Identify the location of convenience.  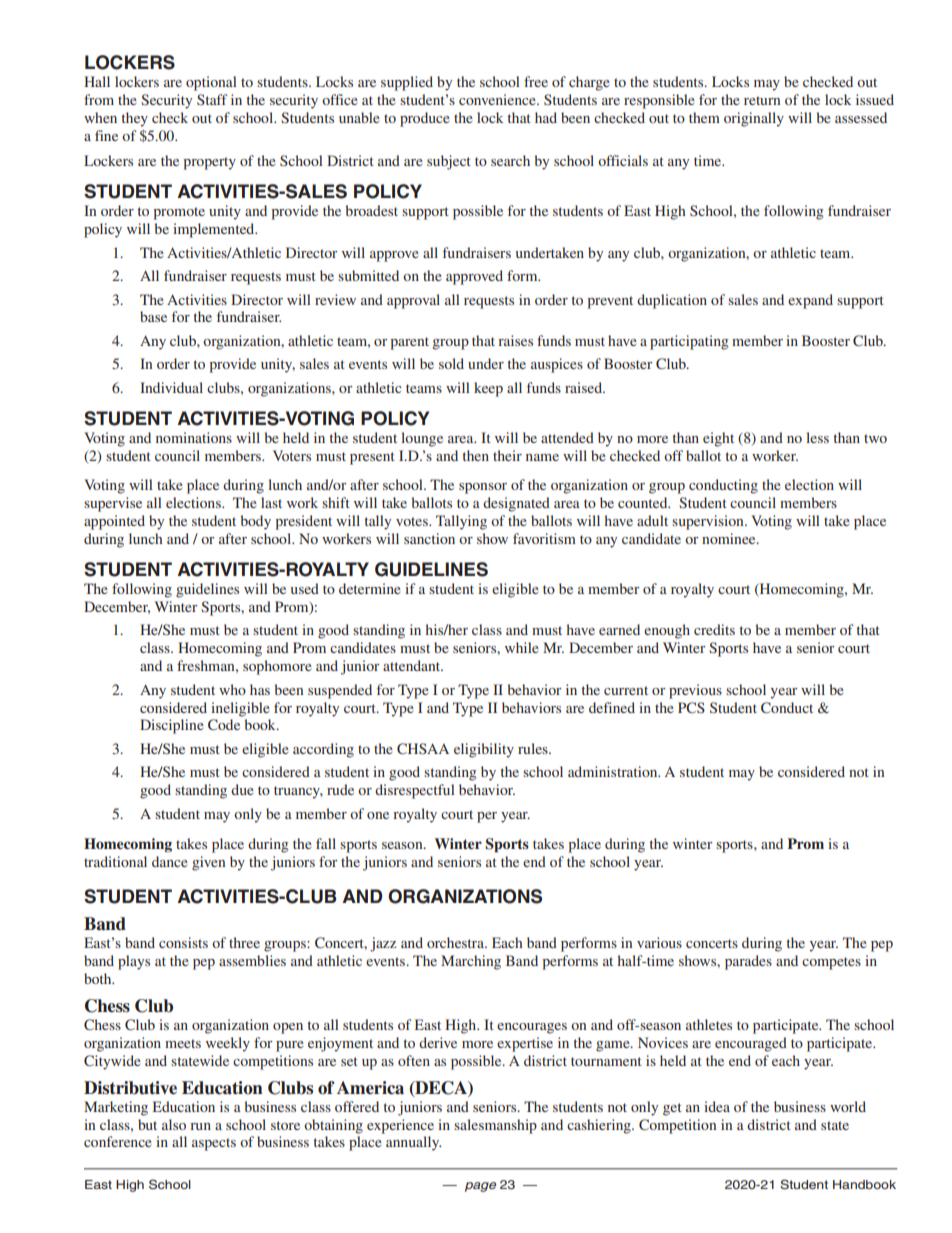
(498, 99).
